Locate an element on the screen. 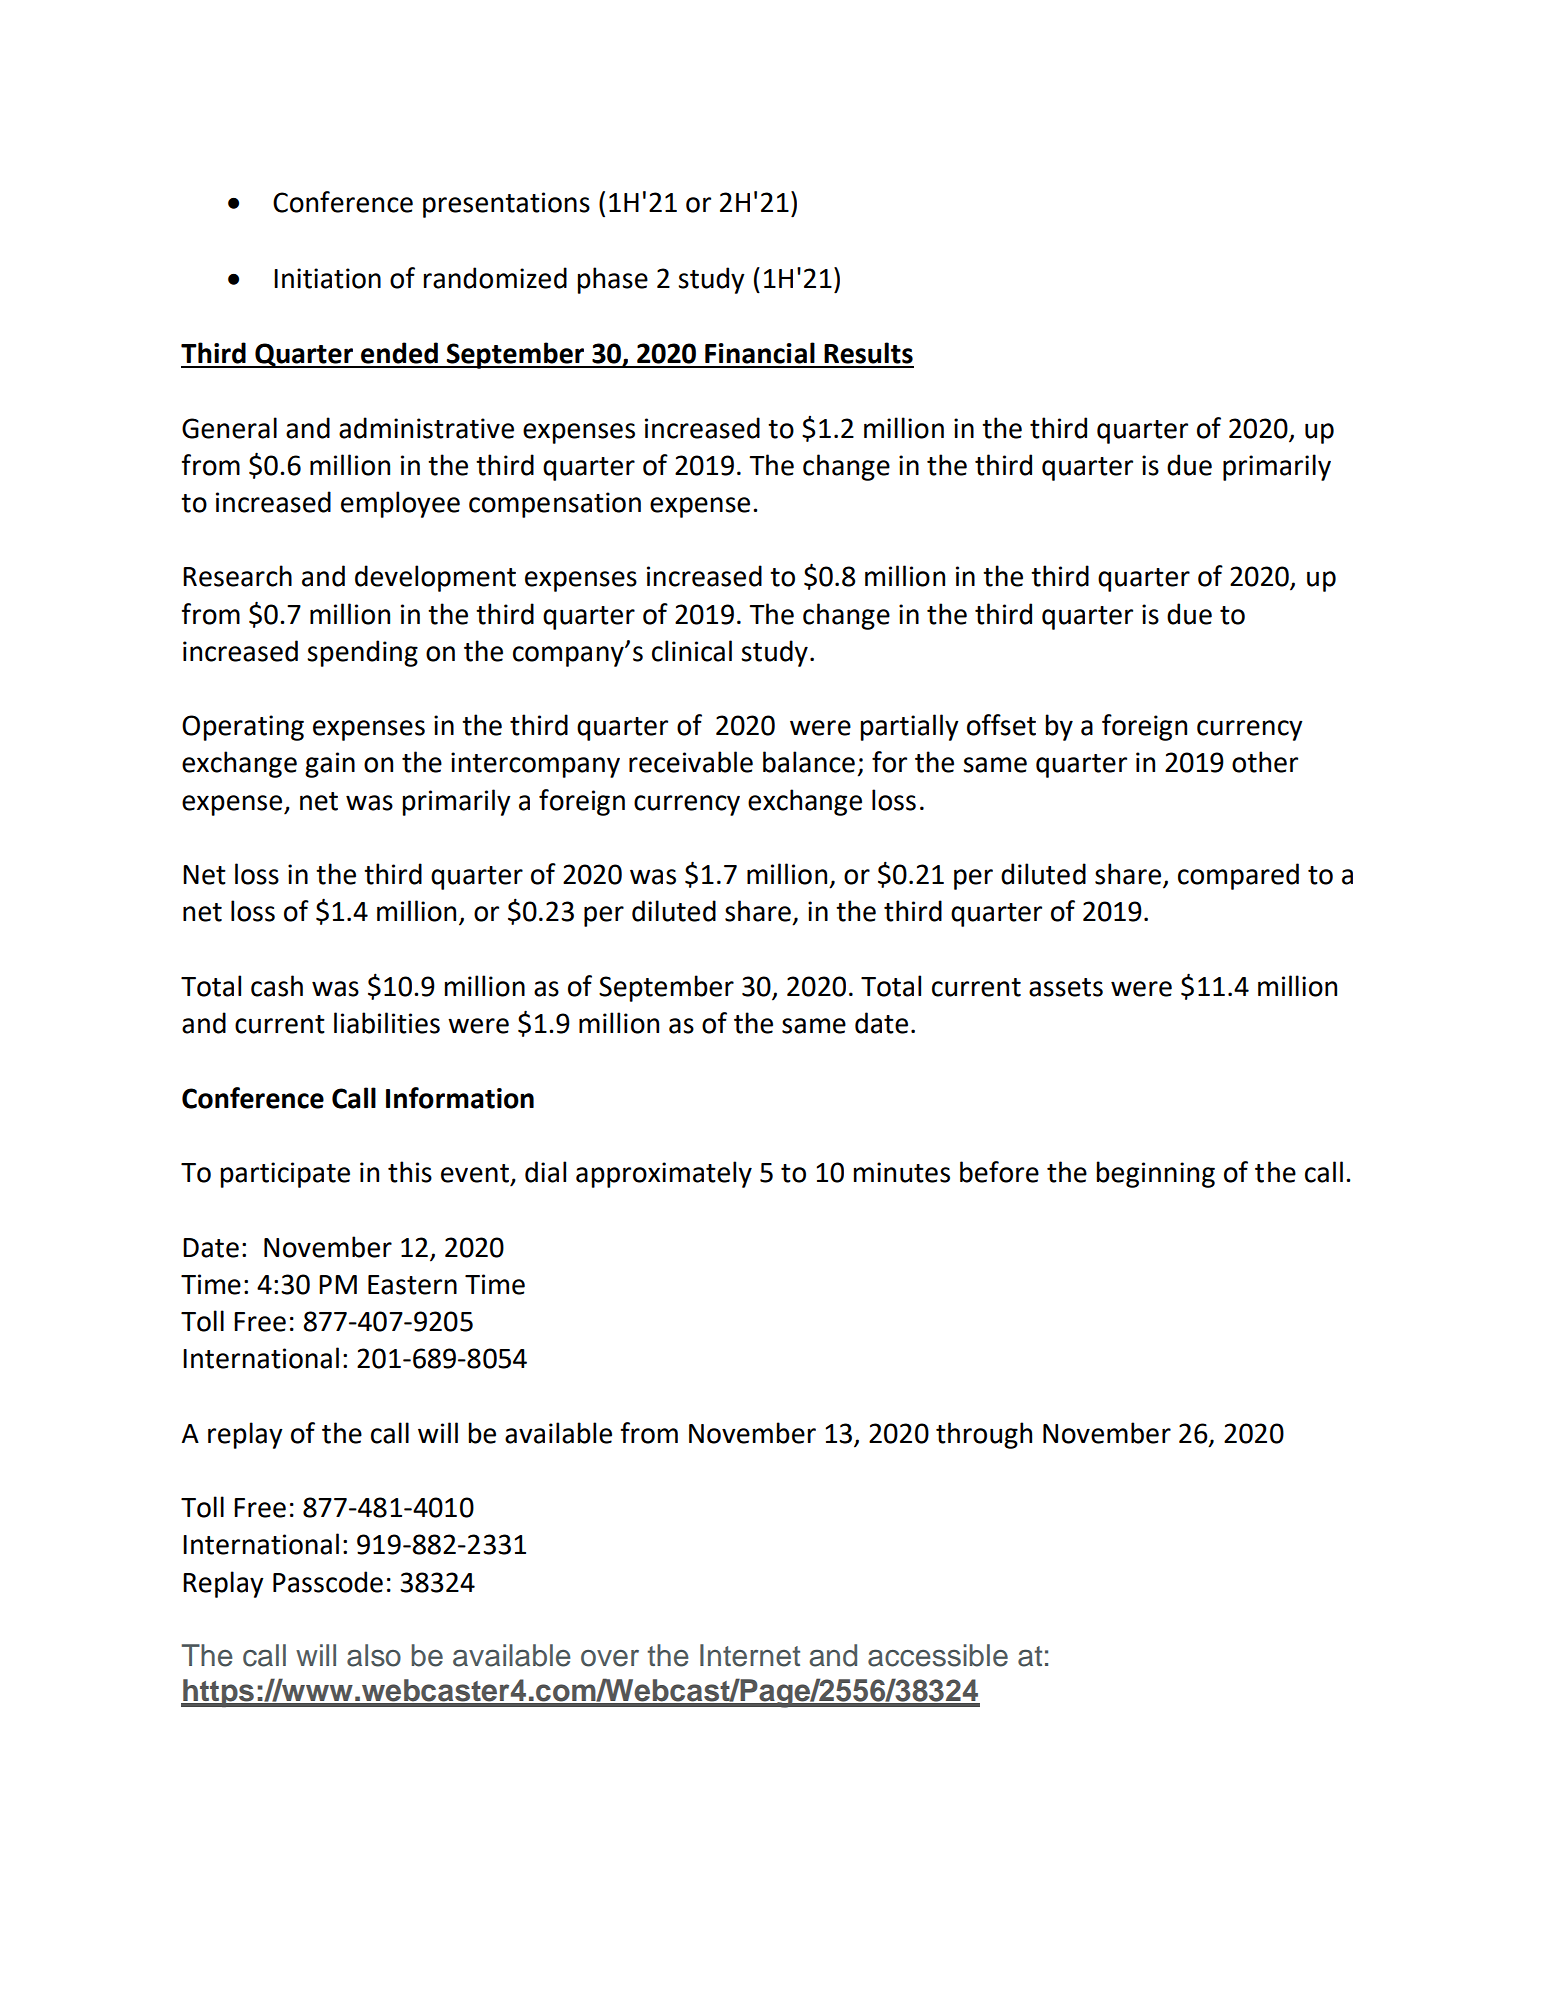  presentations is located at coordinates (506, 205).
